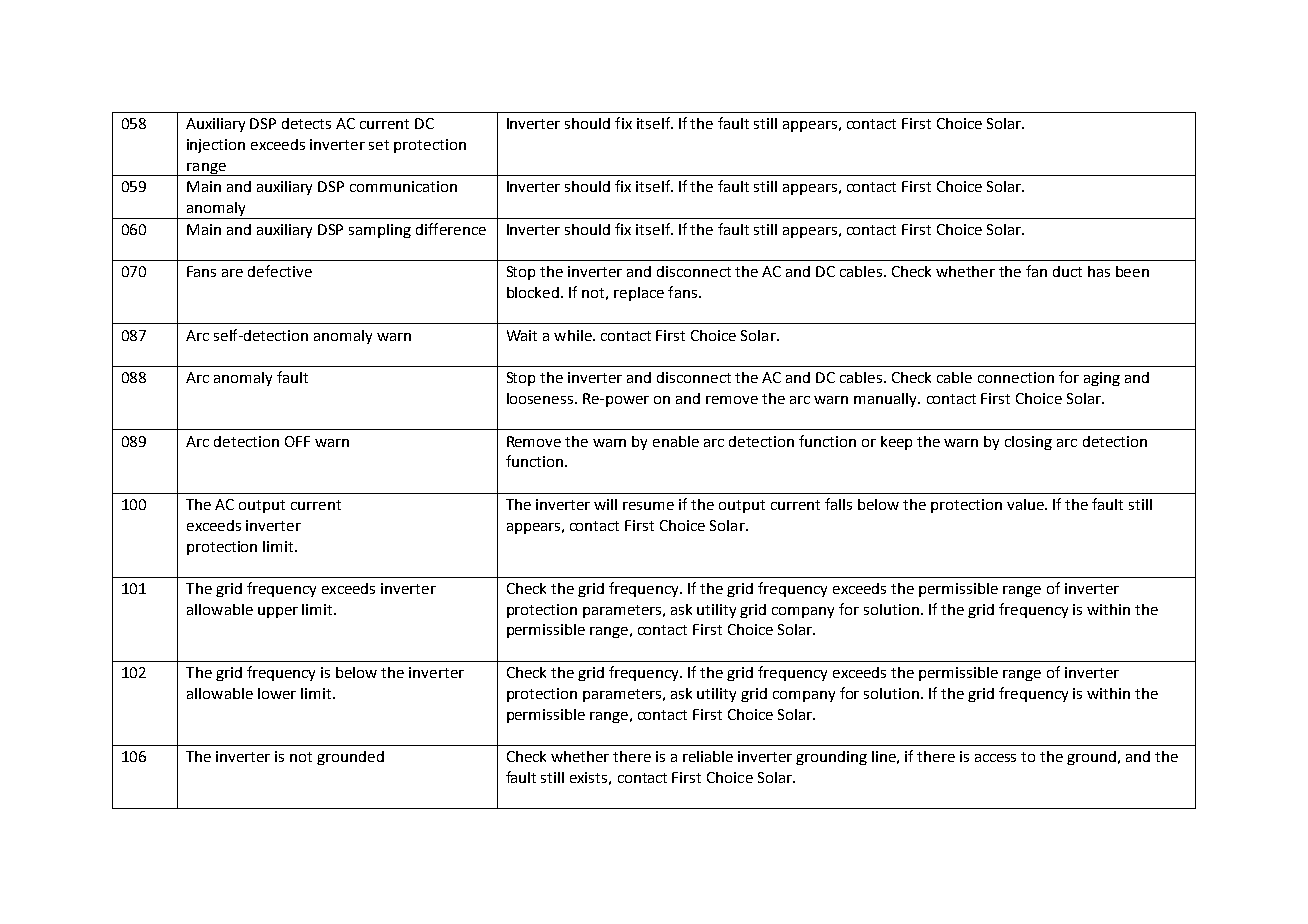 The height and width of the document is (924, 1308). Describe the element at coordinates (639, 294) in the document. I see `replace` at that location.
